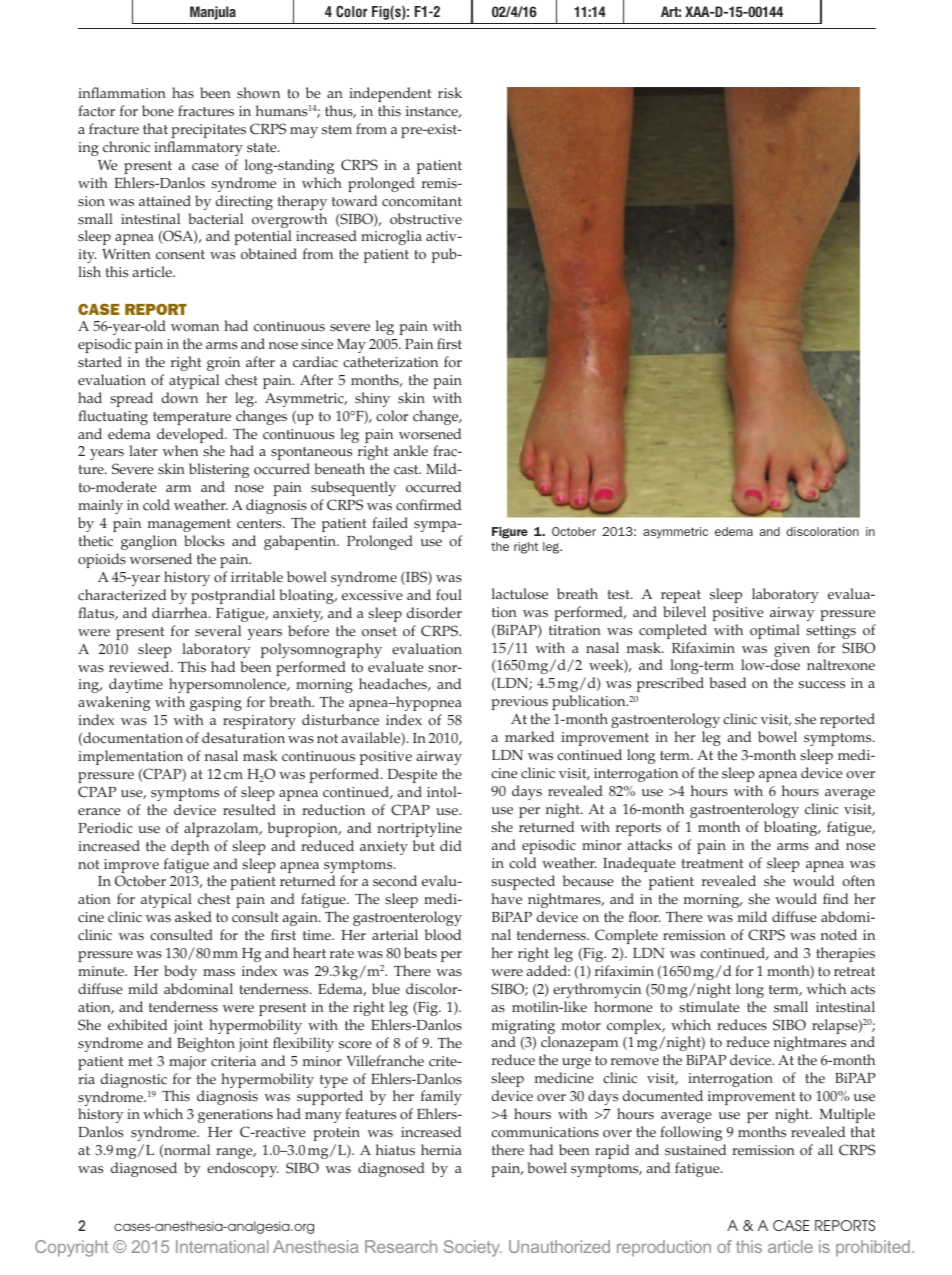 The width and height of the image is (952, 1275). Describe the element at coordinates (422, 201) in the image. I see `concomitant` at that location.
